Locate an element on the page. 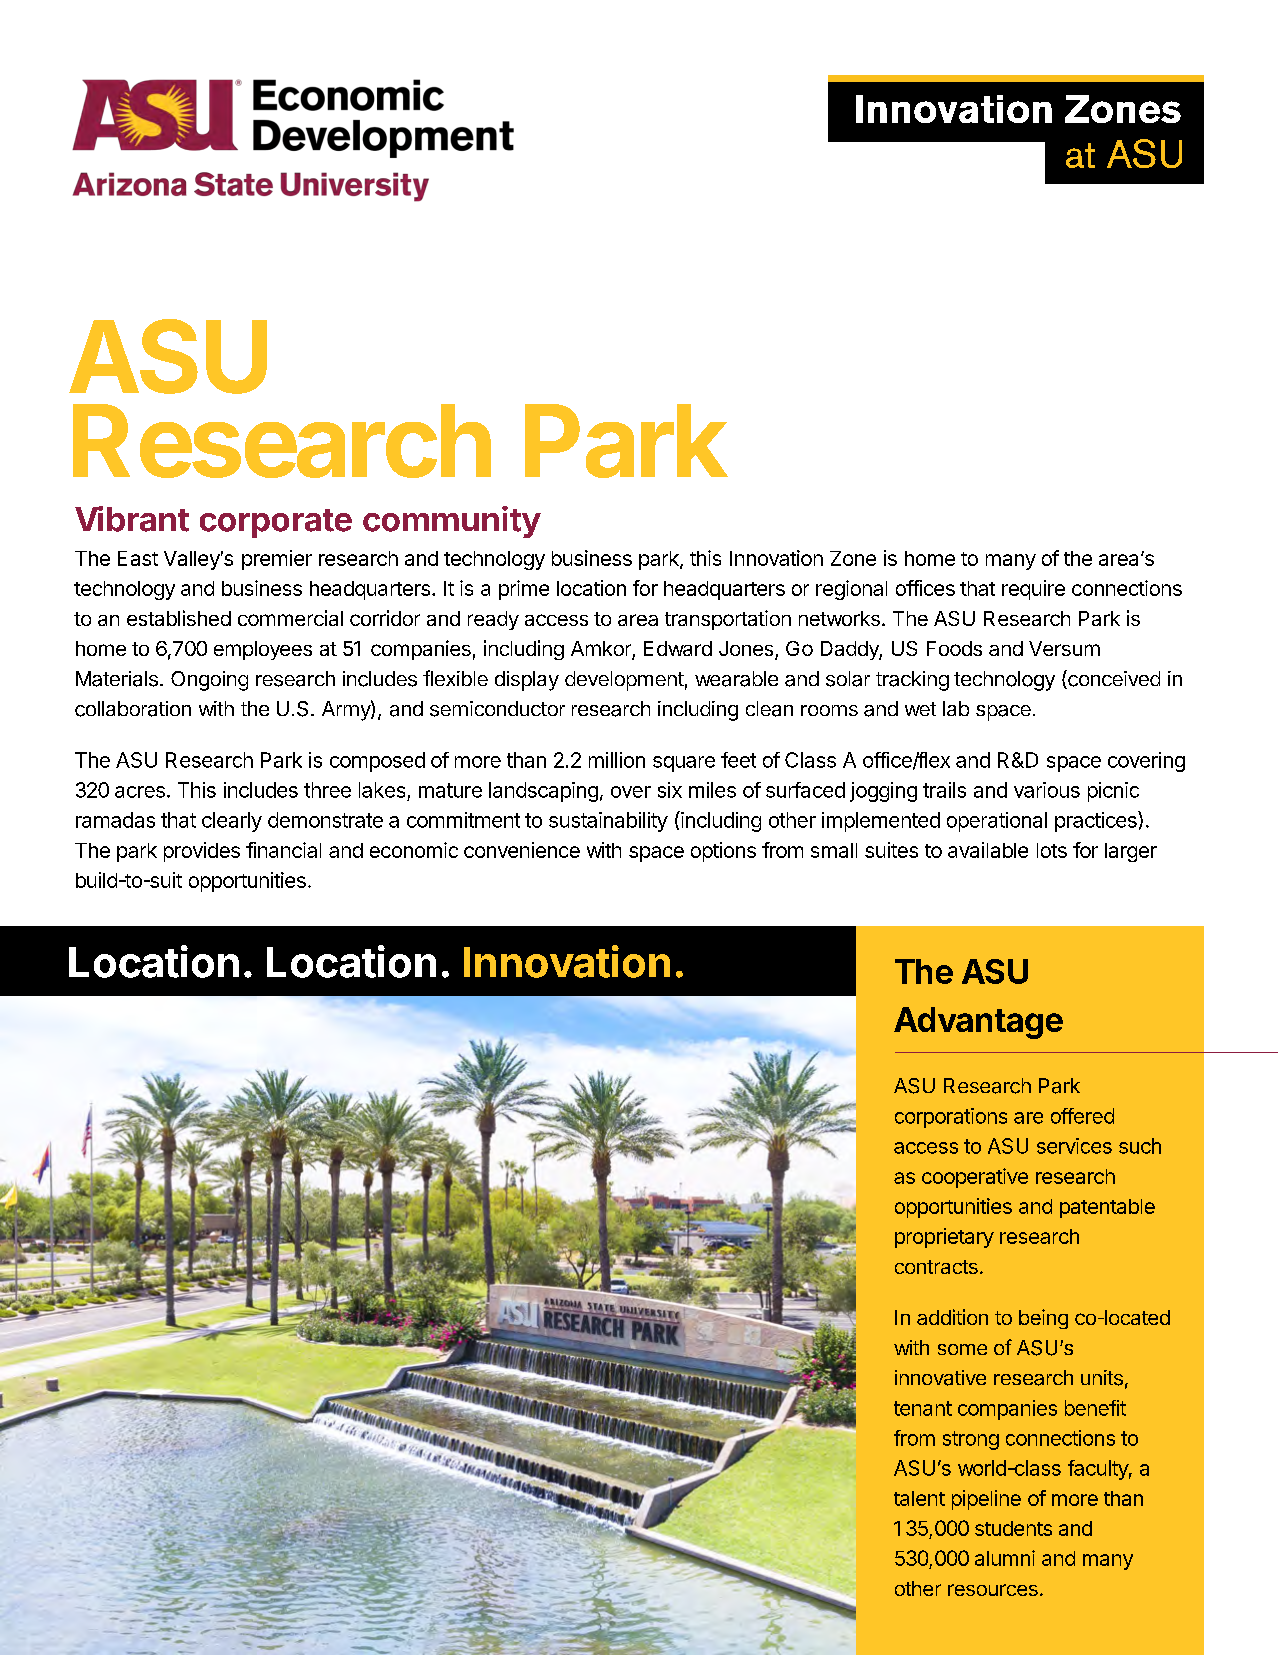 This image has width=1279, height=1655. available is located at coordinates (988, 850).
